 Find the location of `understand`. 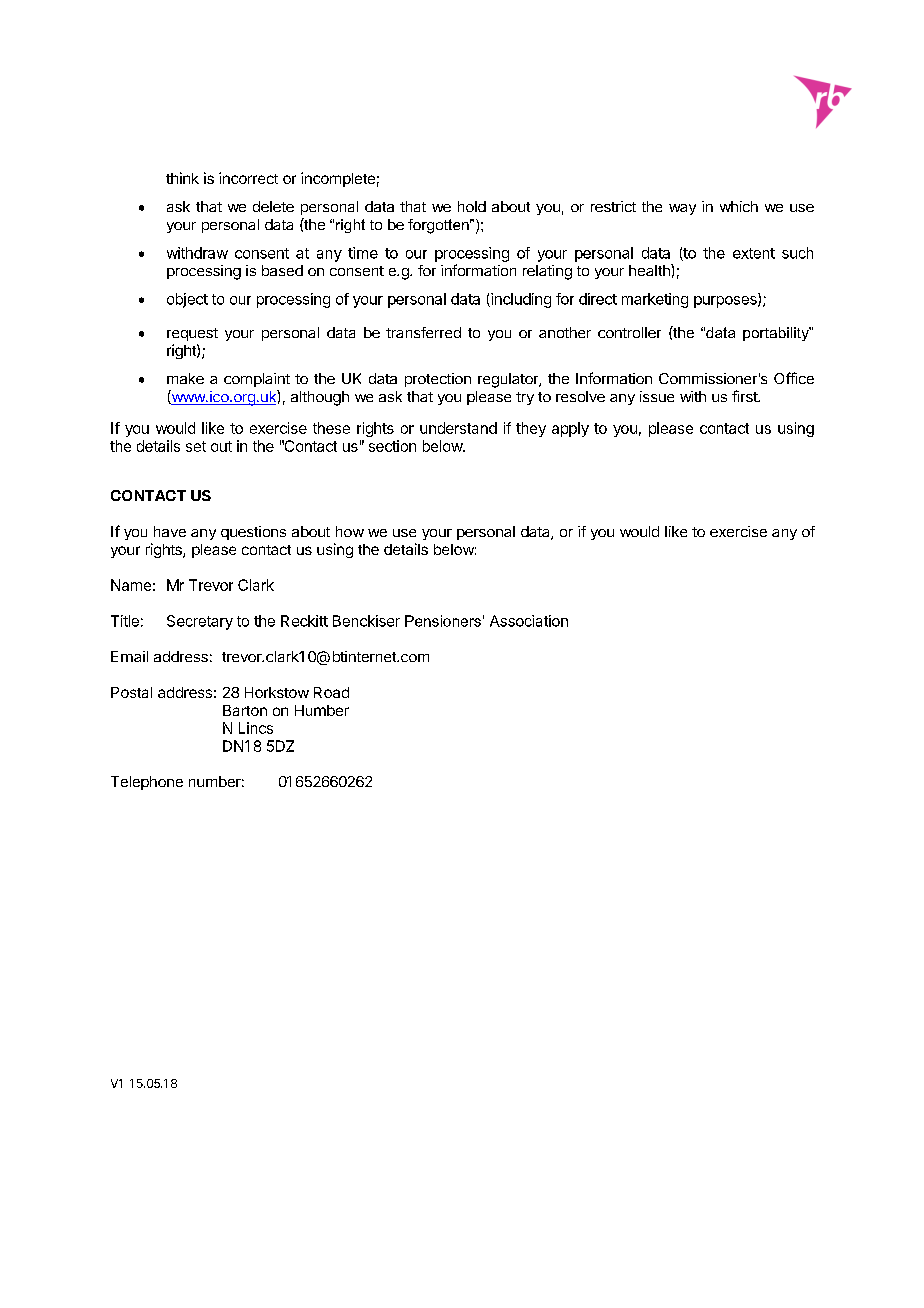

understand is located at coordinates (458, 428).
